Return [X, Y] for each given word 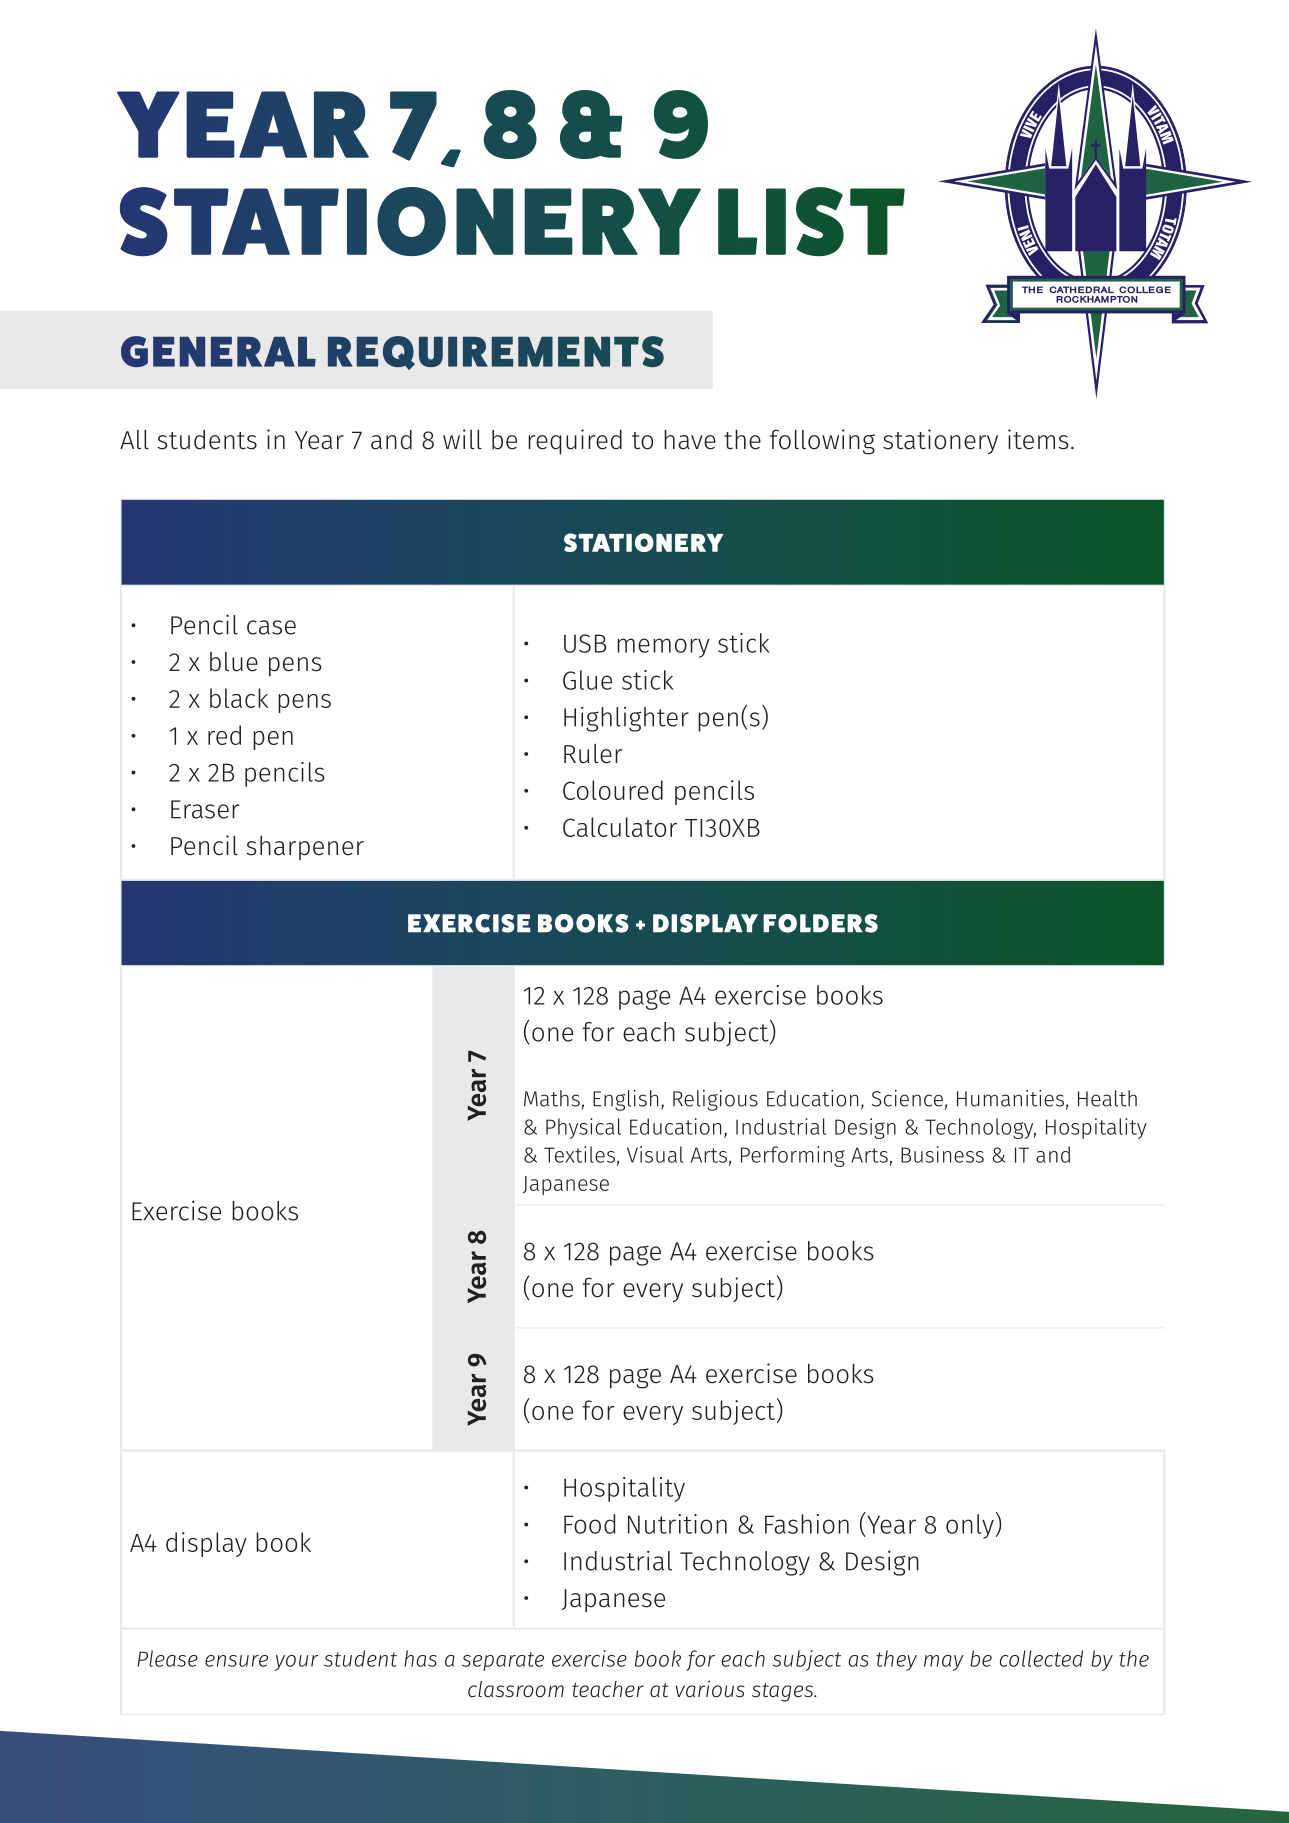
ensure [236, 1661]
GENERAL [218, 351]
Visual [655, 1154]
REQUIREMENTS [496, 353]
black [239, 698]
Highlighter [626, 719]
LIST [811, 222]
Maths [552, 1098]
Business [942, 1154]
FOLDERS [820, 923]
